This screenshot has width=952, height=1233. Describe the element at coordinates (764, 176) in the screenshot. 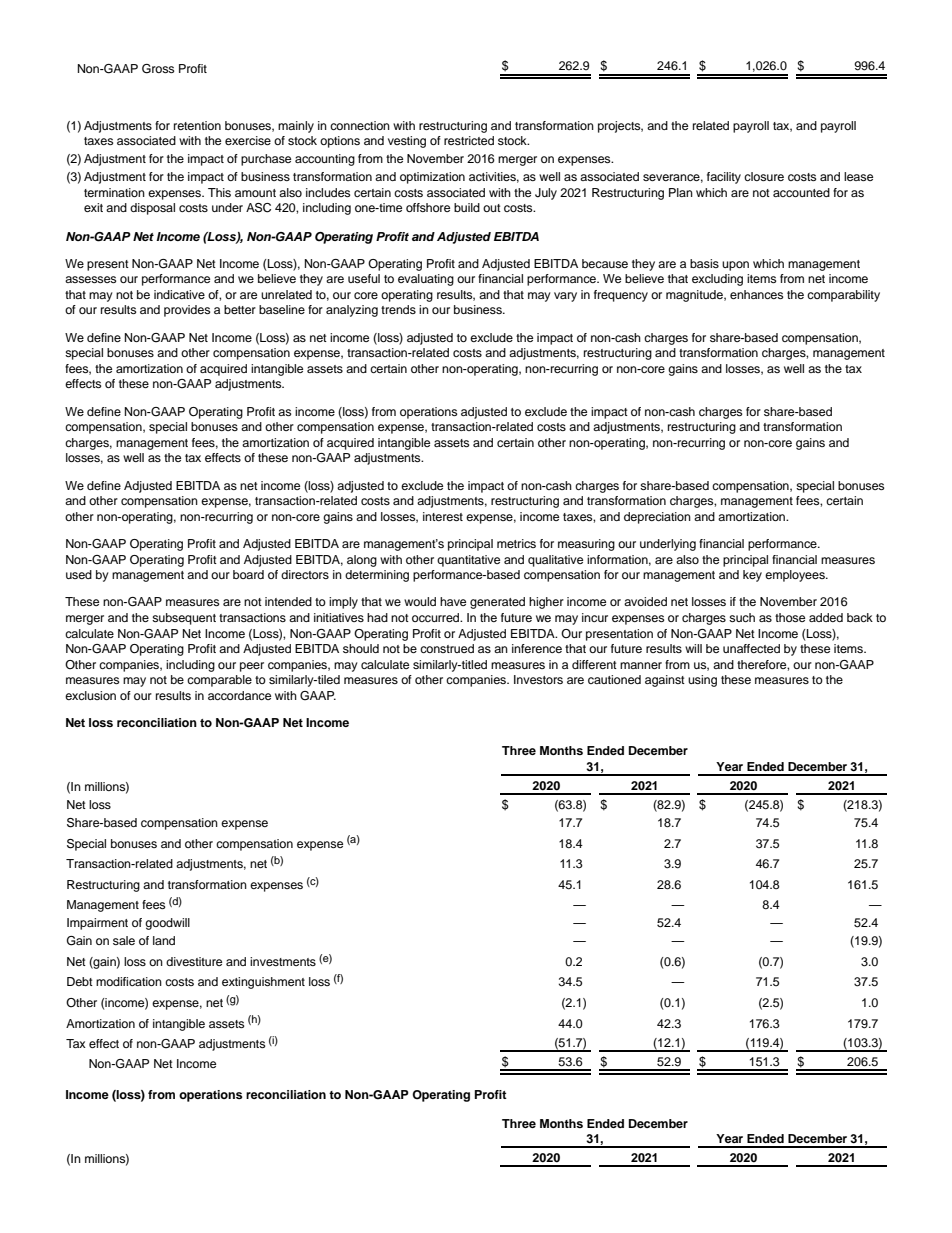

I see `closure` at that location.
